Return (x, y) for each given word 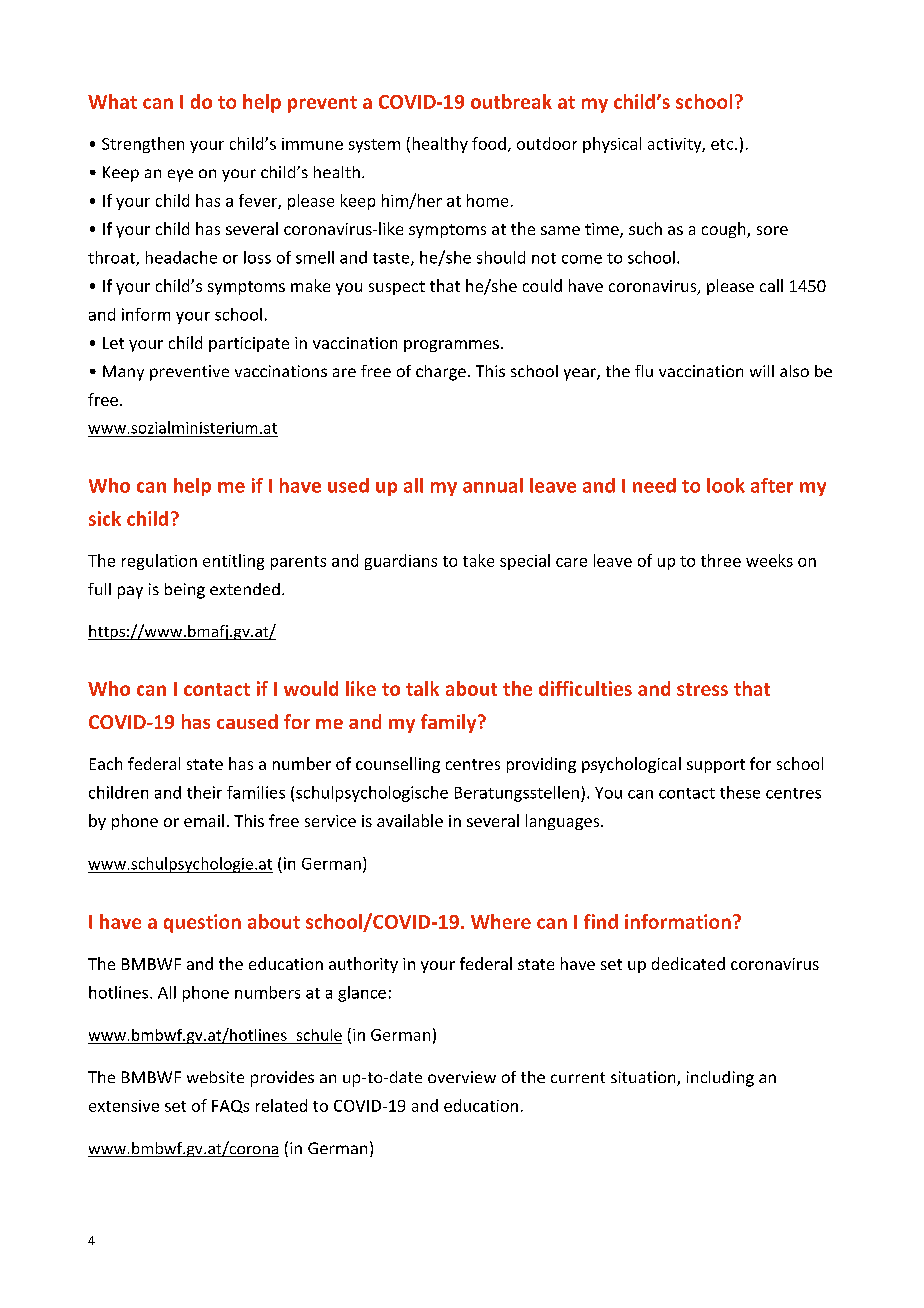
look (726, 485)
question (202, 923)
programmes (451, 346)
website (215, 1077)
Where (501, 921)
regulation (159, 562)
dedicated (688, 963)
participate (249, 344)
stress (702, 689)
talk (422, 688)
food (489, 143)
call (771, 285)
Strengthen (143, 145)
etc (723, 144)
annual (493, 485)
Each (106, 763)
